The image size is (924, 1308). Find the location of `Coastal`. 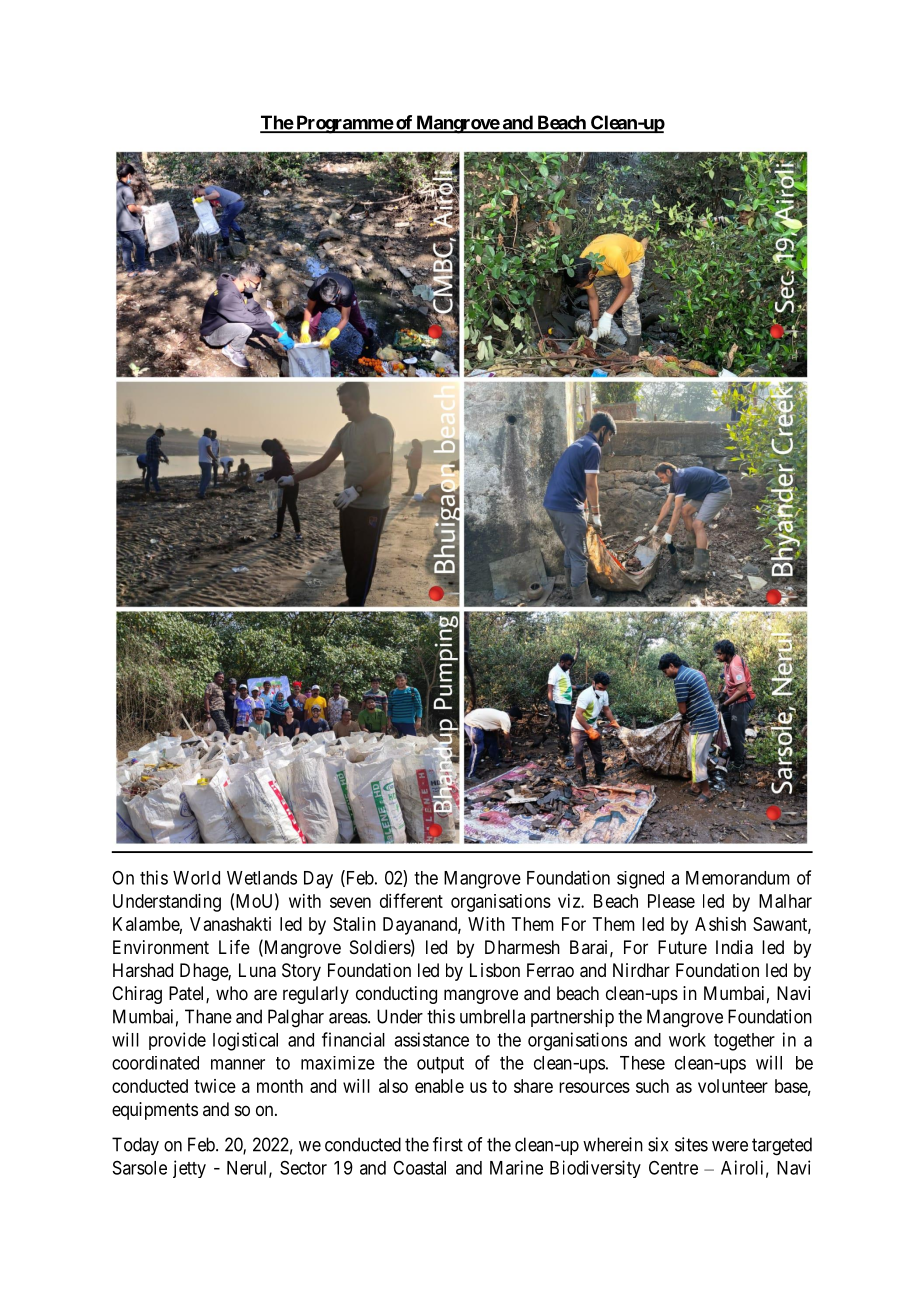

Coastal is located at coordinates (419, 1168).
